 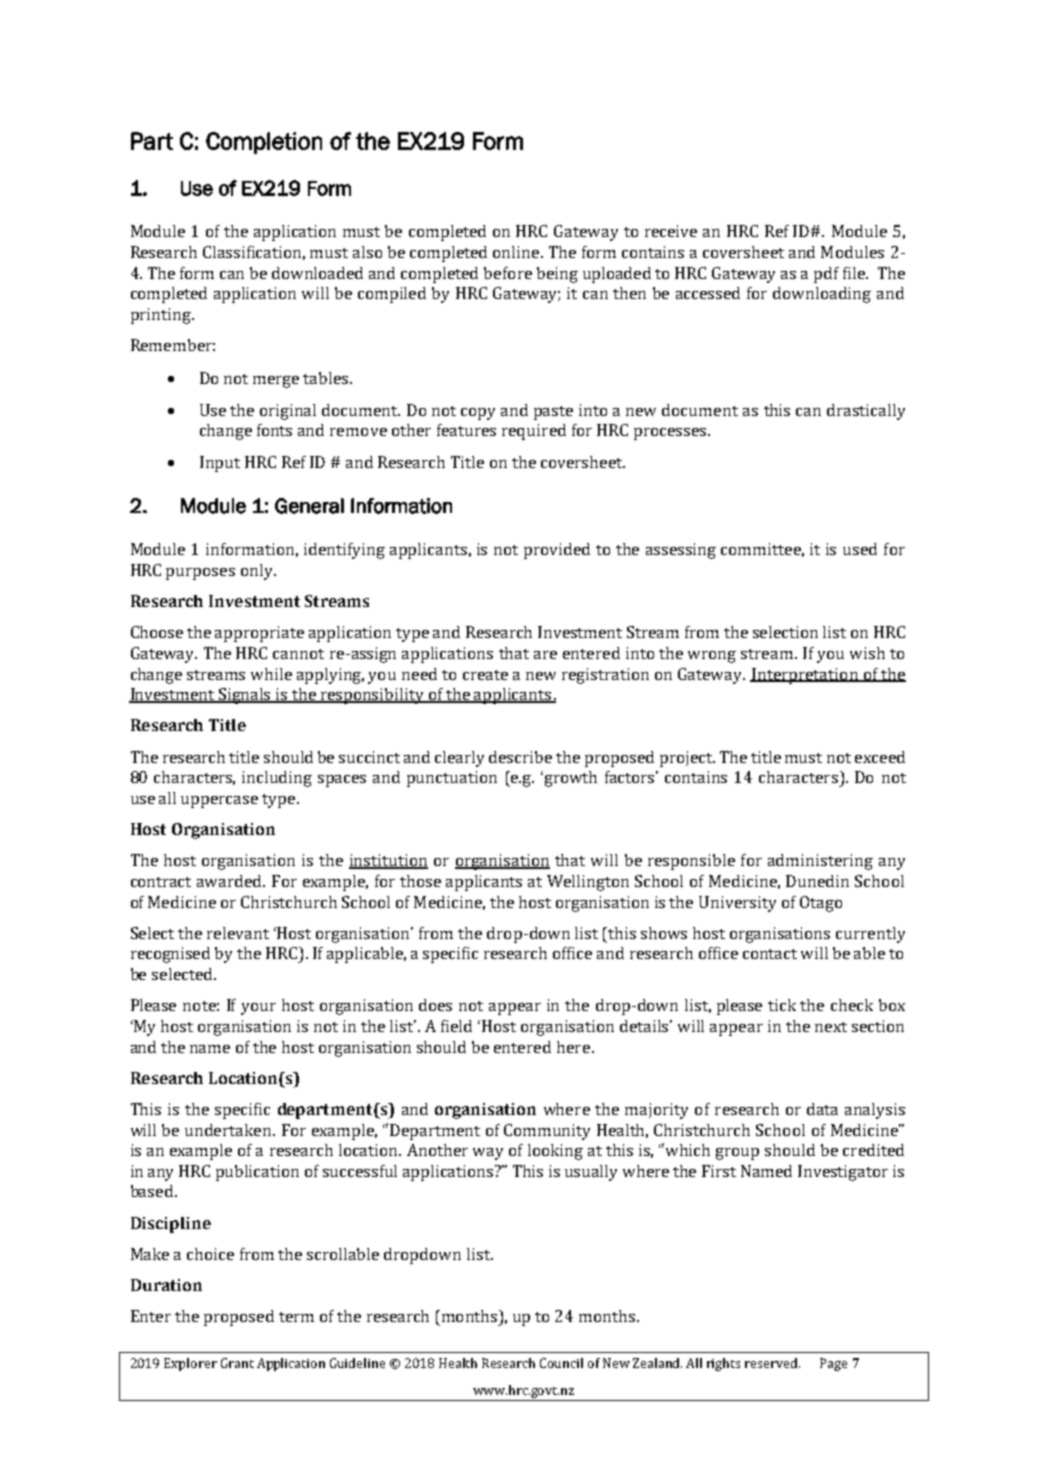 What do you see at coordinates (822, 1109) in the screenshot?
I see `data` at bounding box center [822, 1109].
